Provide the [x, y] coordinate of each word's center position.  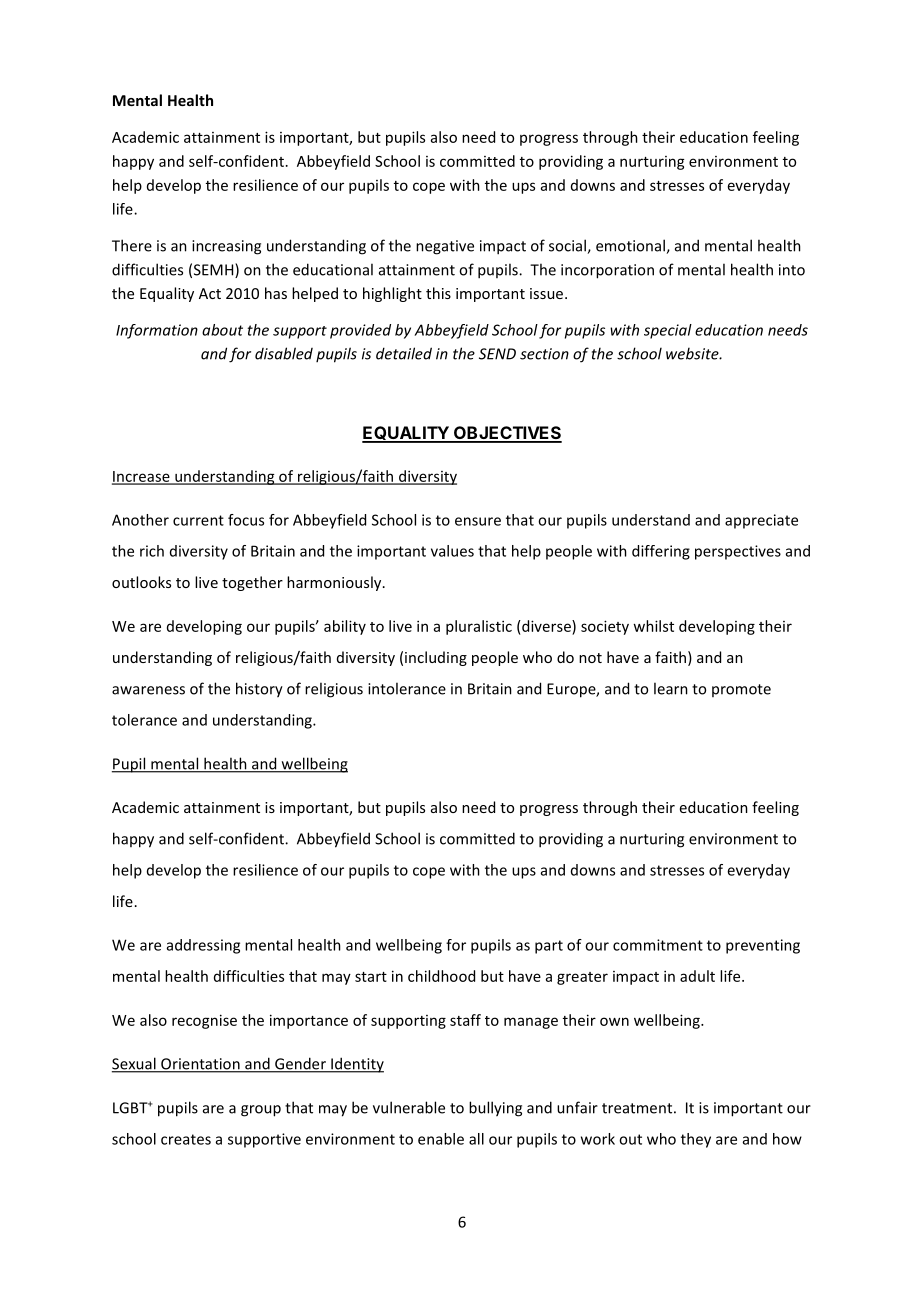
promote [741, 690]
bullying [495, 1109]
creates [186, 1139]
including [436, 658]
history [259, 690]
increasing [226, 247]
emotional [631, 246]
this [438, 293]
